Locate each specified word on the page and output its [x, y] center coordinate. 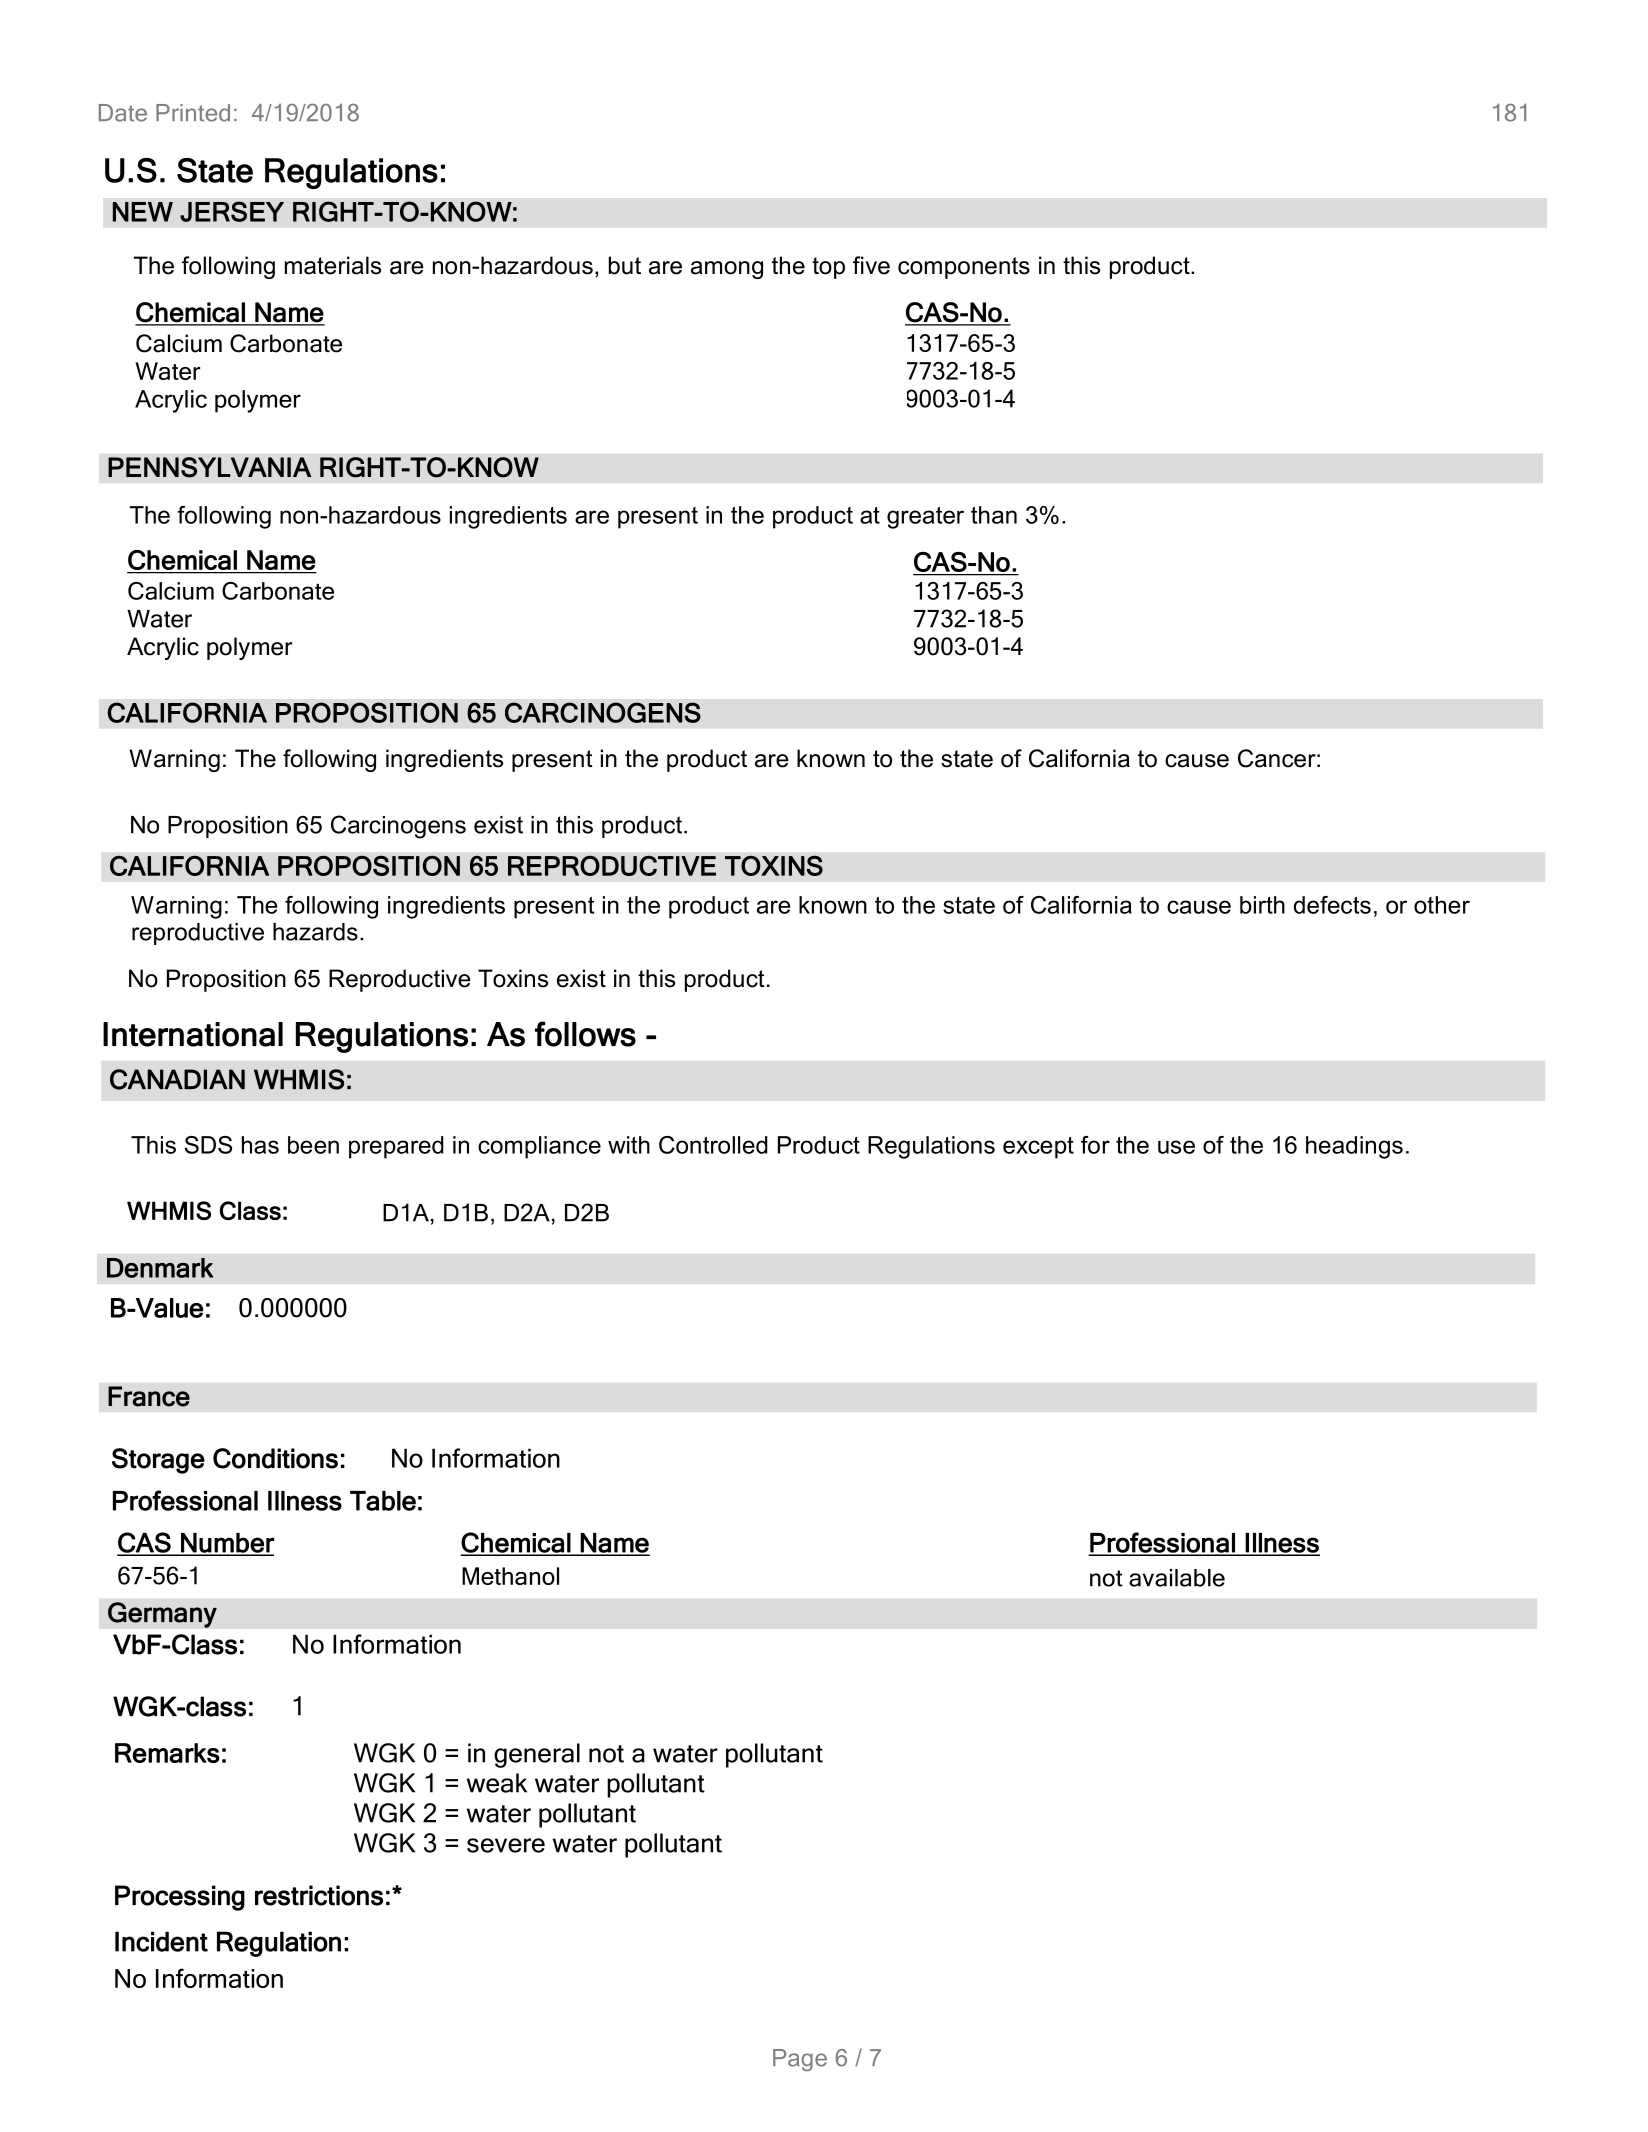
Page [800, 2060]
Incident [161, 1941]
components [964, 268]
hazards [315, 932]
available [1177, 1578]
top [828, 268]
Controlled [713, 1145]
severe [506, 1845]
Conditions [275, 1458]
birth [1262, 905]
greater [925, 518]
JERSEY [232, 211]
